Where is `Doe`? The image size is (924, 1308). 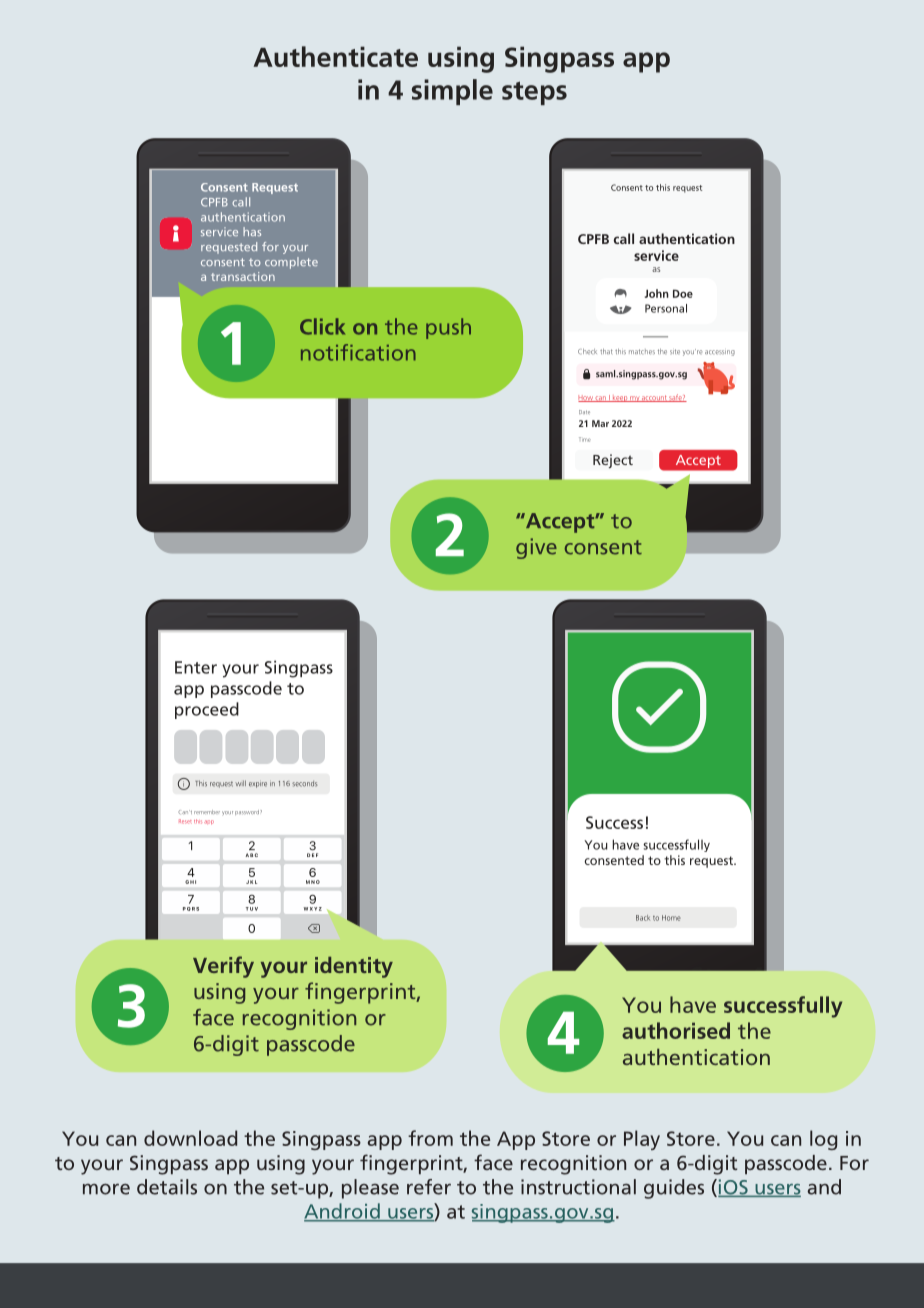 Doe is located at coordinates (683, 293).
